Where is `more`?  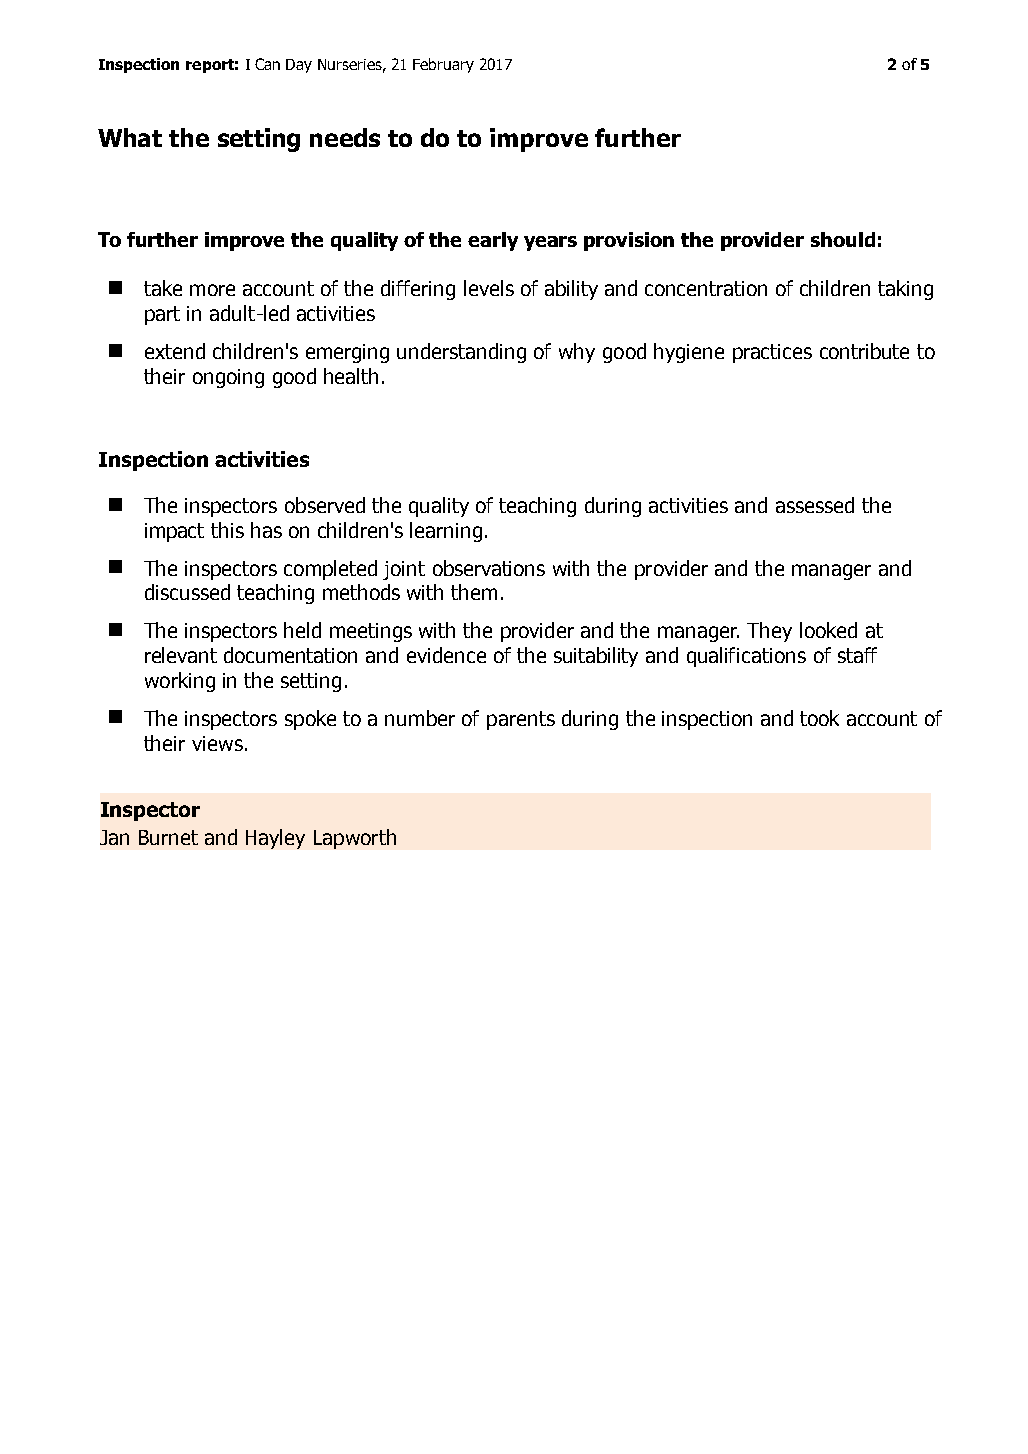 more is located at coordinates (212, 290).
